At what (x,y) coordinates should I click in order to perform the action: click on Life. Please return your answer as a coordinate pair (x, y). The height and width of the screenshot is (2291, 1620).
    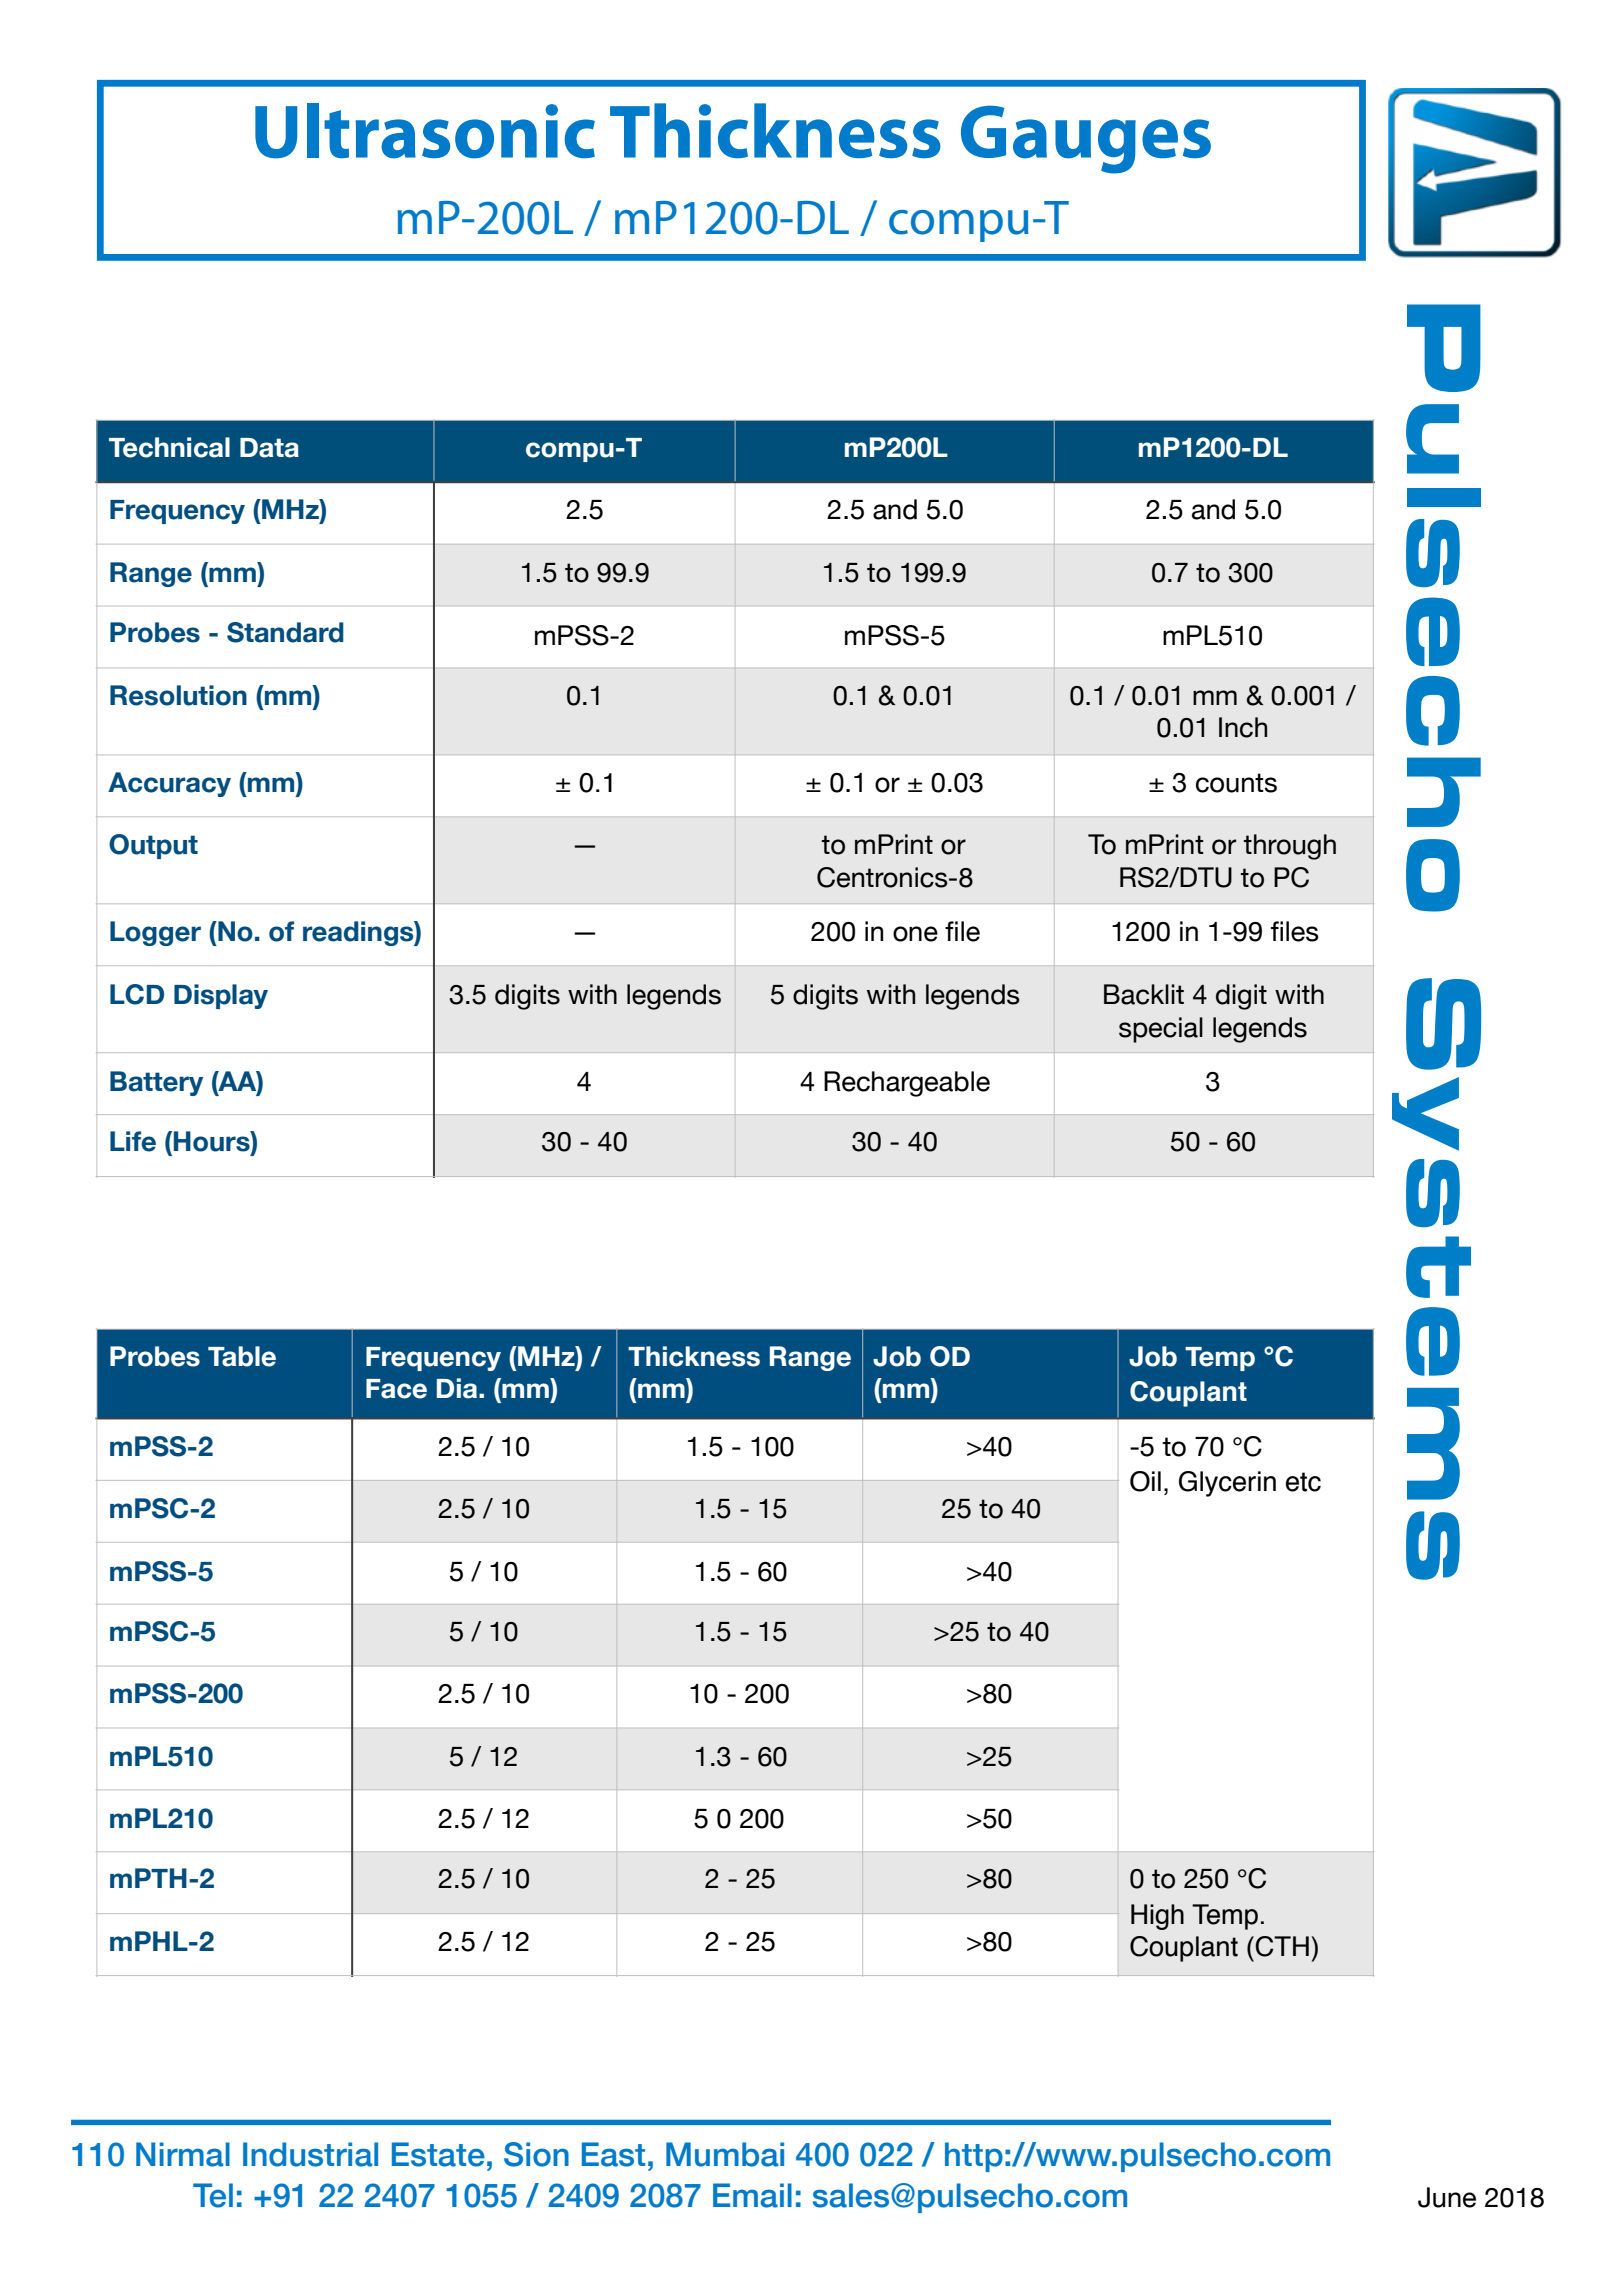
    Looking at the image, I should click on (133, 1141).
